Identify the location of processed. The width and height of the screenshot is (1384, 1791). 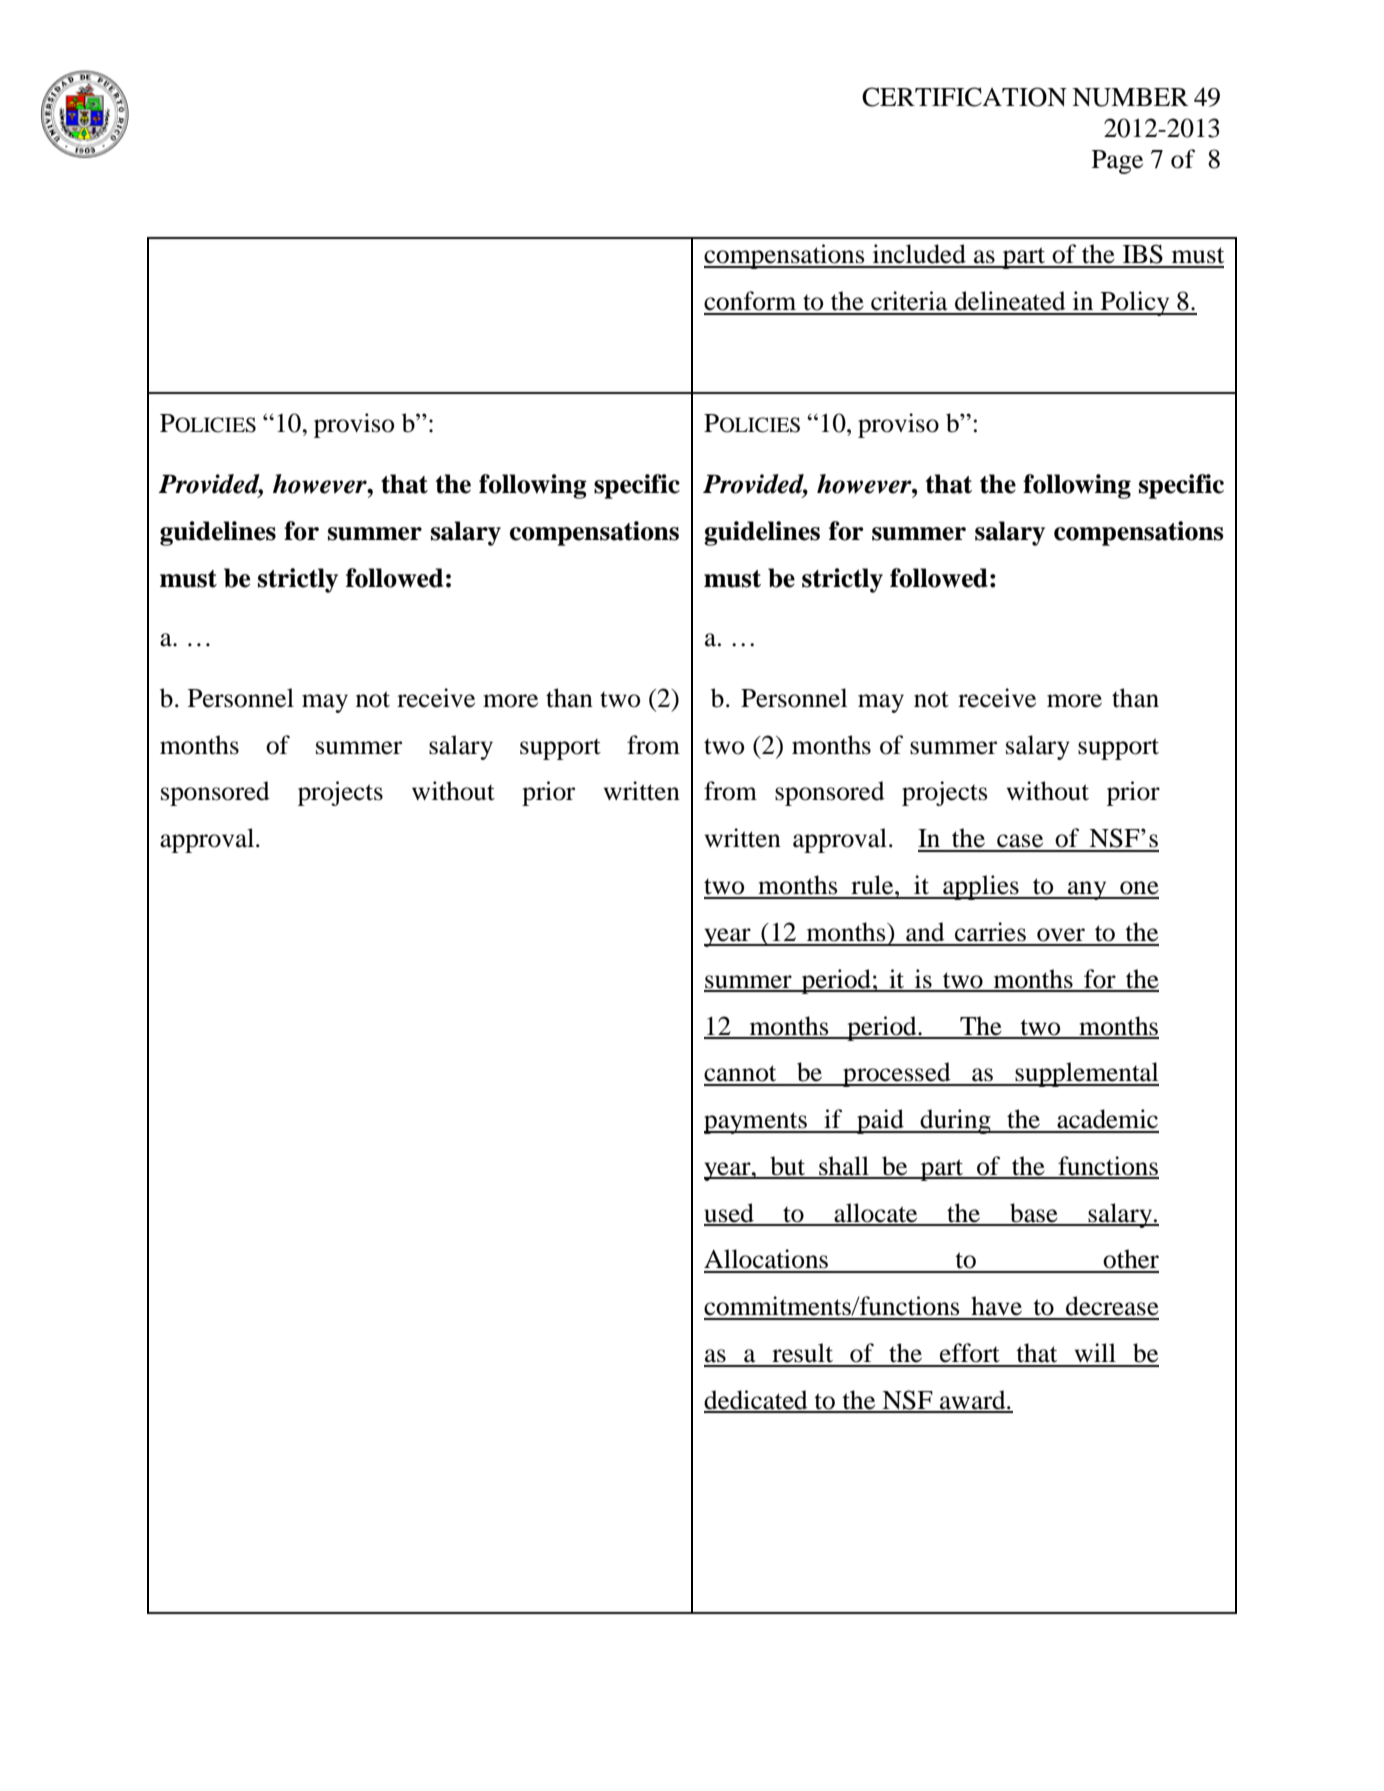
(897, 1074).
